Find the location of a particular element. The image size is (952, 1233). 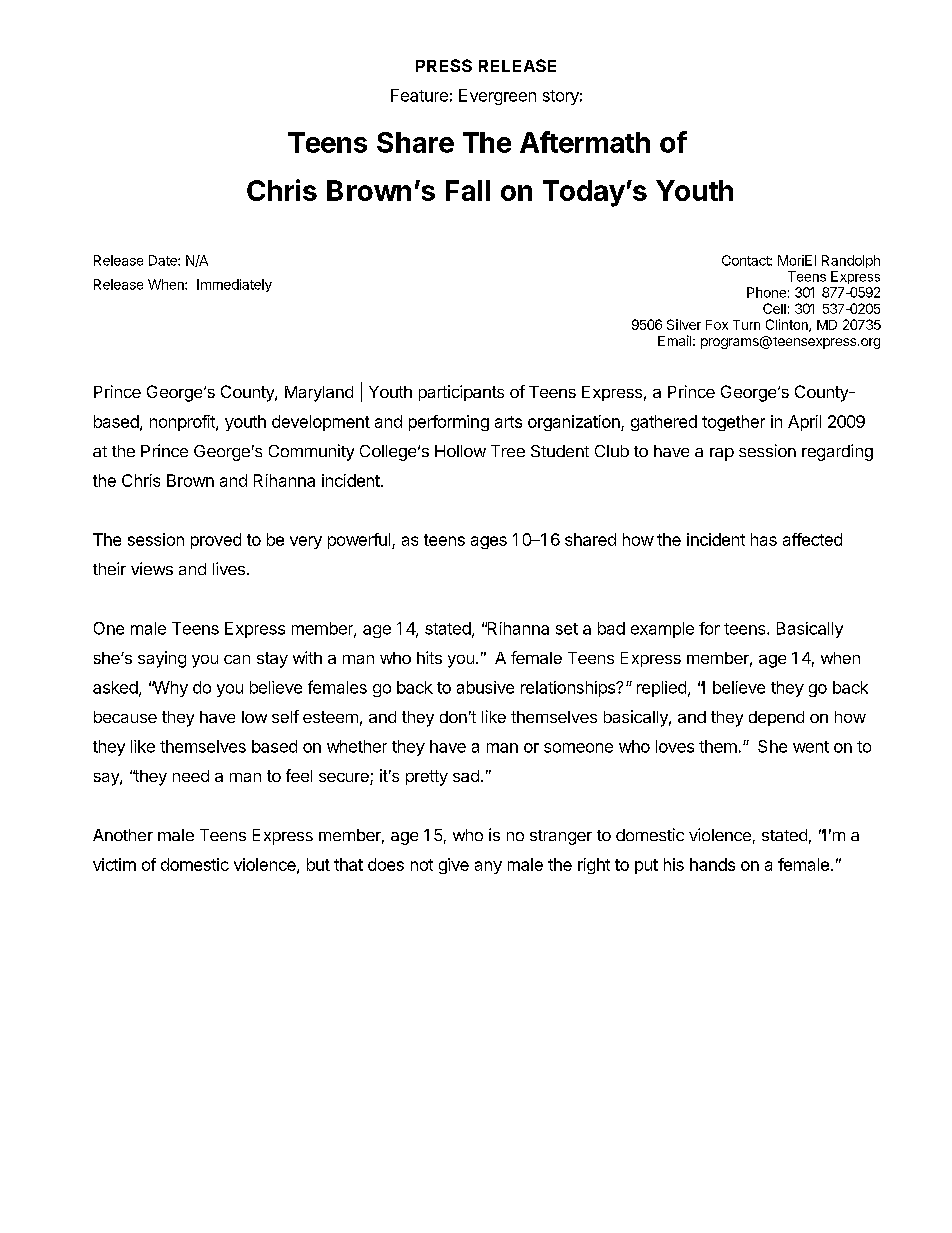

hands is located at coordinates (712, 864).
